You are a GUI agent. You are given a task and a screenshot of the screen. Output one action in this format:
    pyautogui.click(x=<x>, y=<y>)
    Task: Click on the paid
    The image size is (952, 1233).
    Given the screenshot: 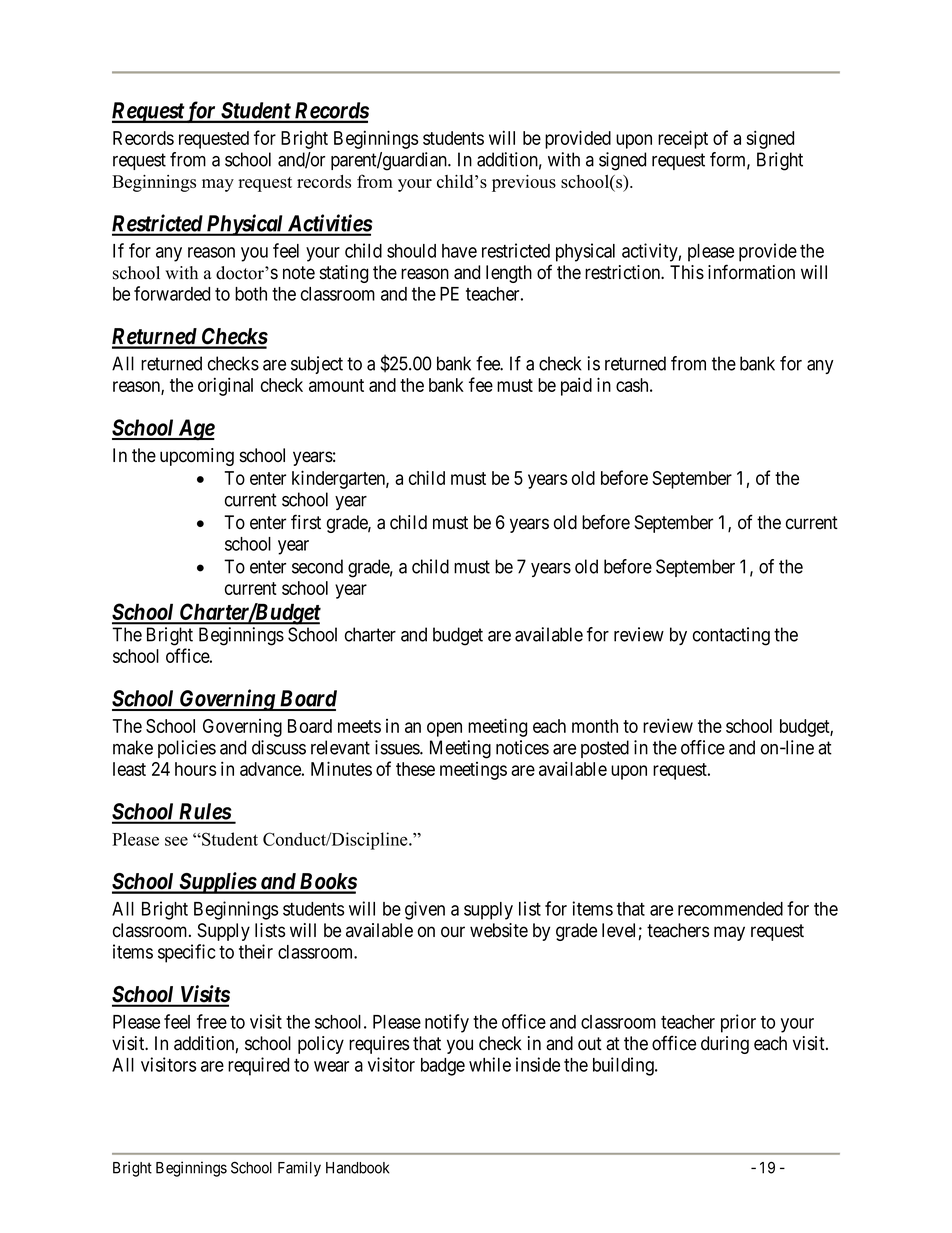 What is the action you would take?
    pyautogui.click(x=576, y=386)
